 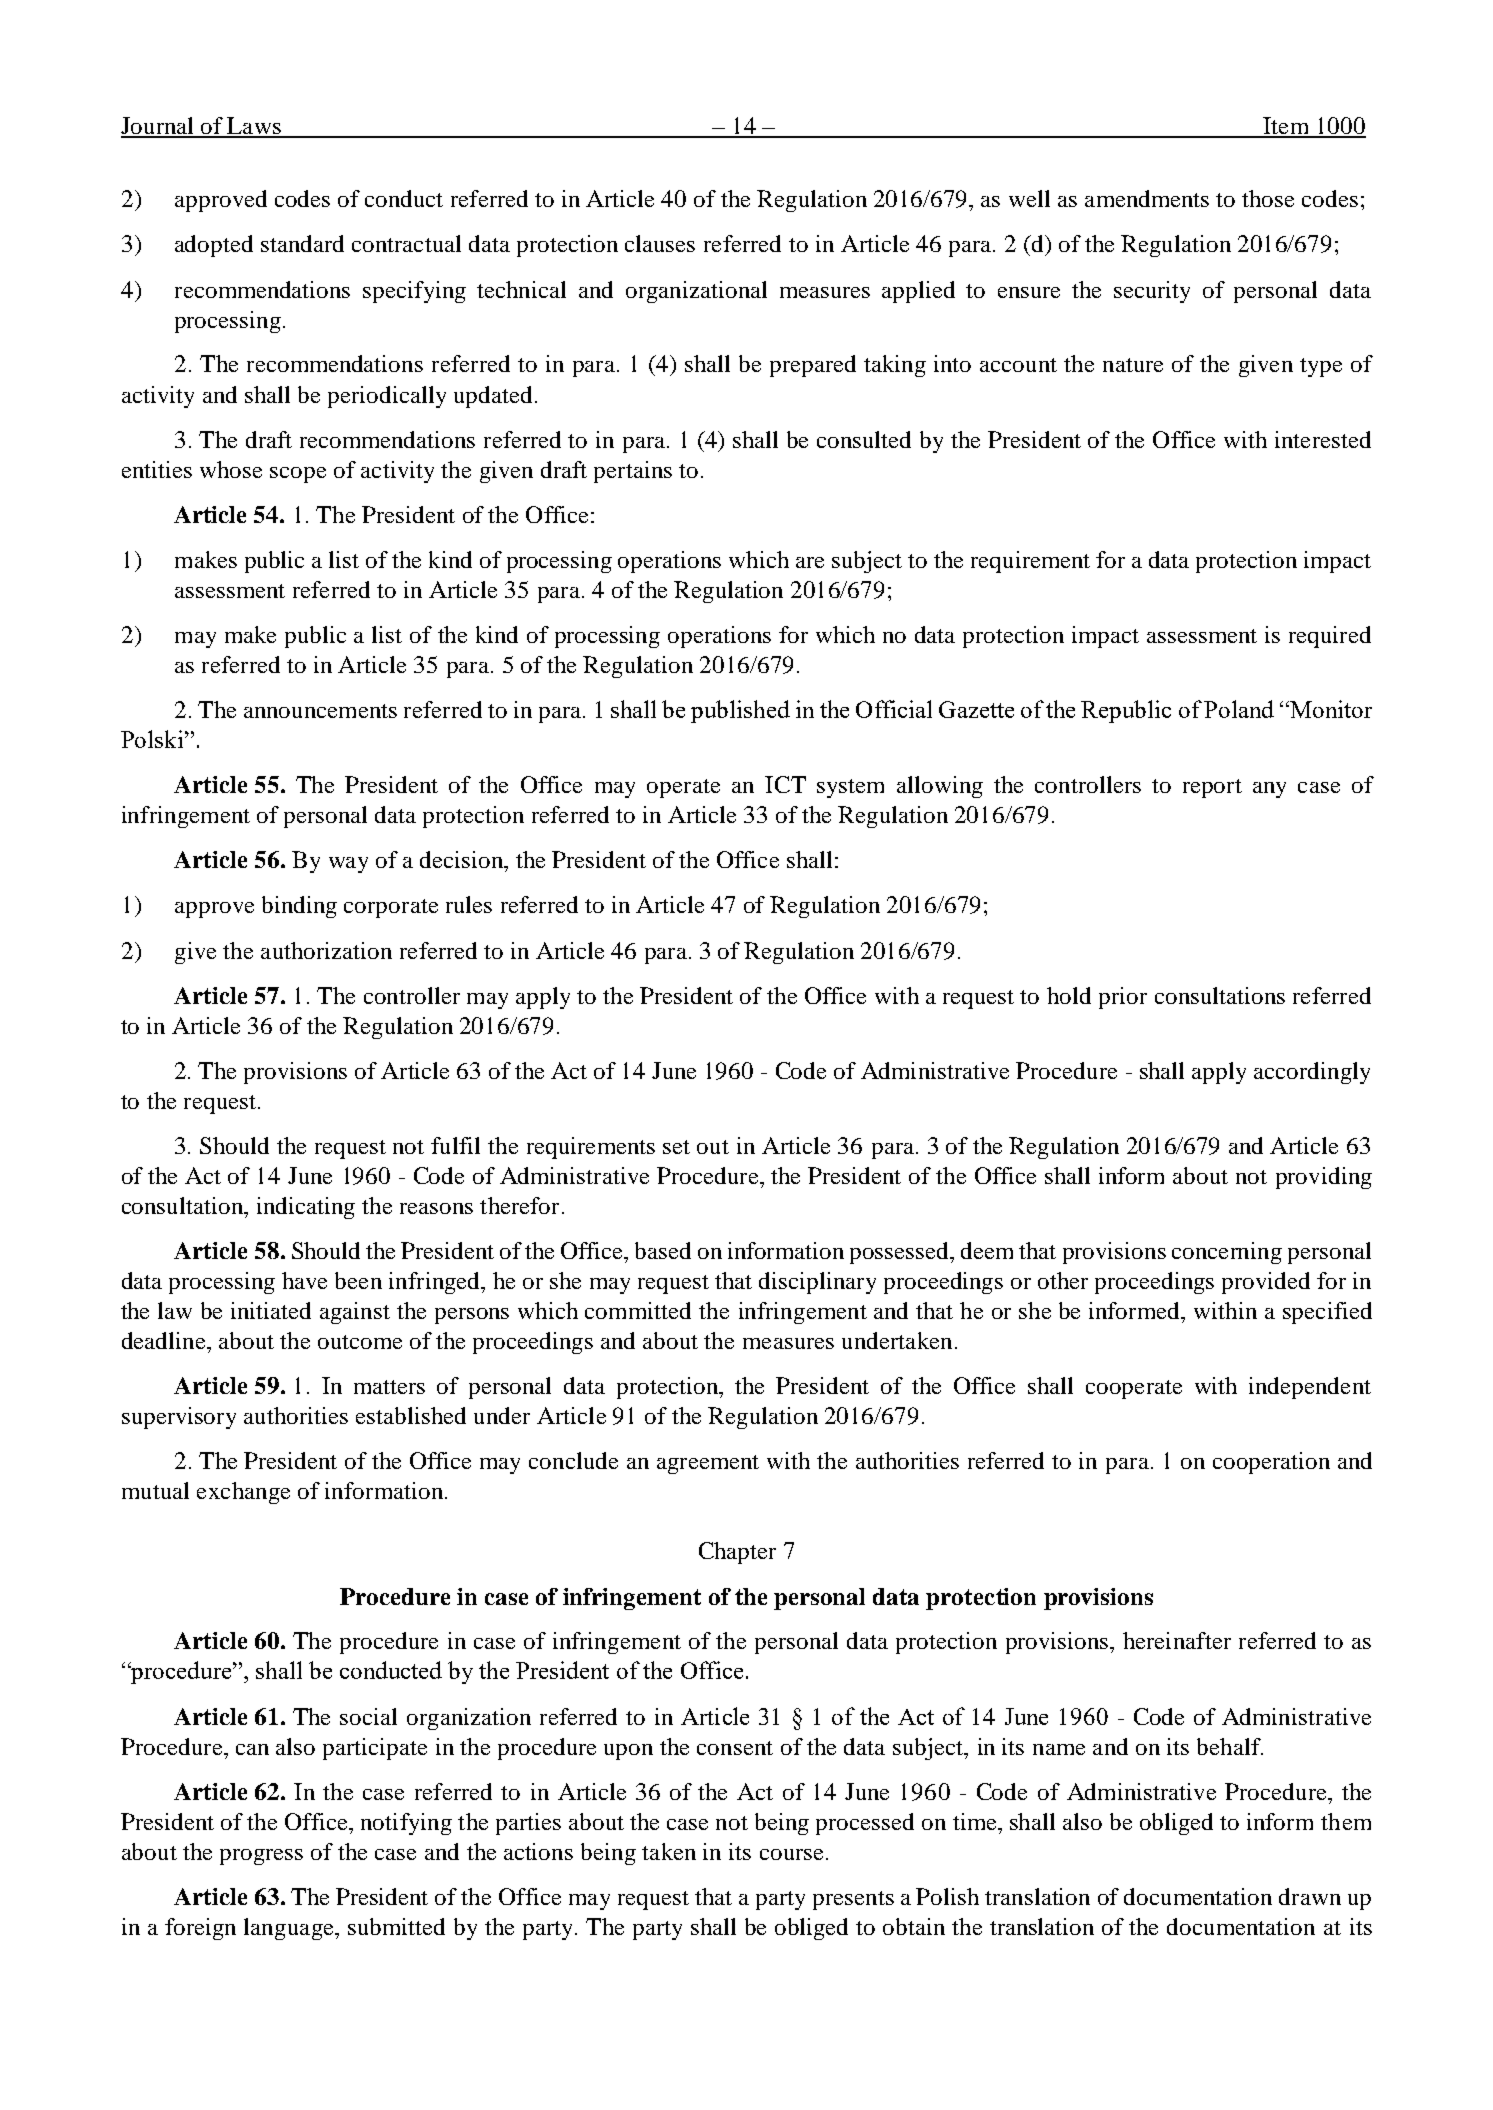 I want to click on exchange, so click(x=243, y=1493).
